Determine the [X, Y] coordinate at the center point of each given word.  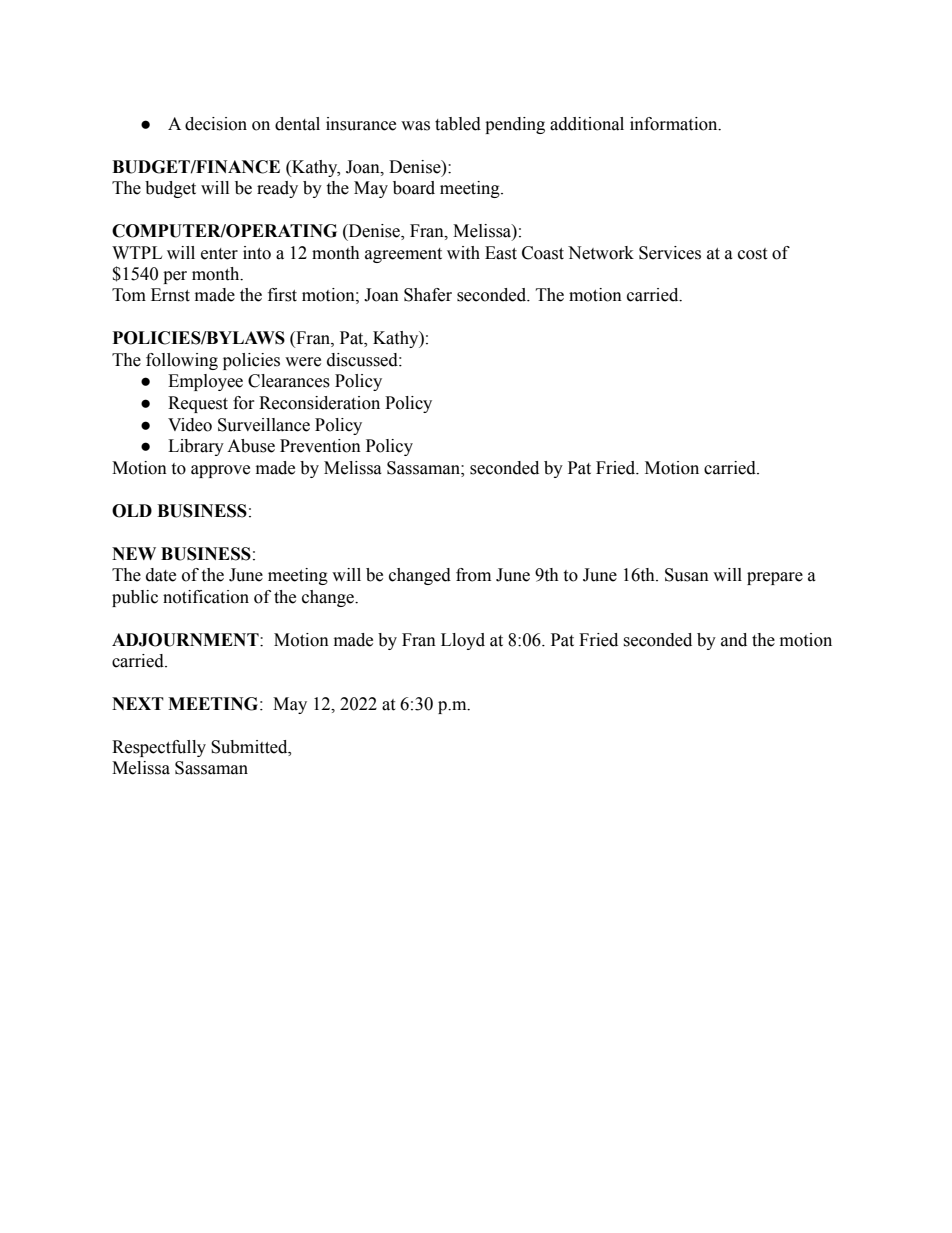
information [675, 124]
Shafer [428, 295]
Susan [687, 575]
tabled [458, 124]
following [182, 361]
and [734, 640]
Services [670, 253]
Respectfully [159, 748]
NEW [134, 553]
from [473, 575]
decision [216, 124]
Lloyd [463, 641]
